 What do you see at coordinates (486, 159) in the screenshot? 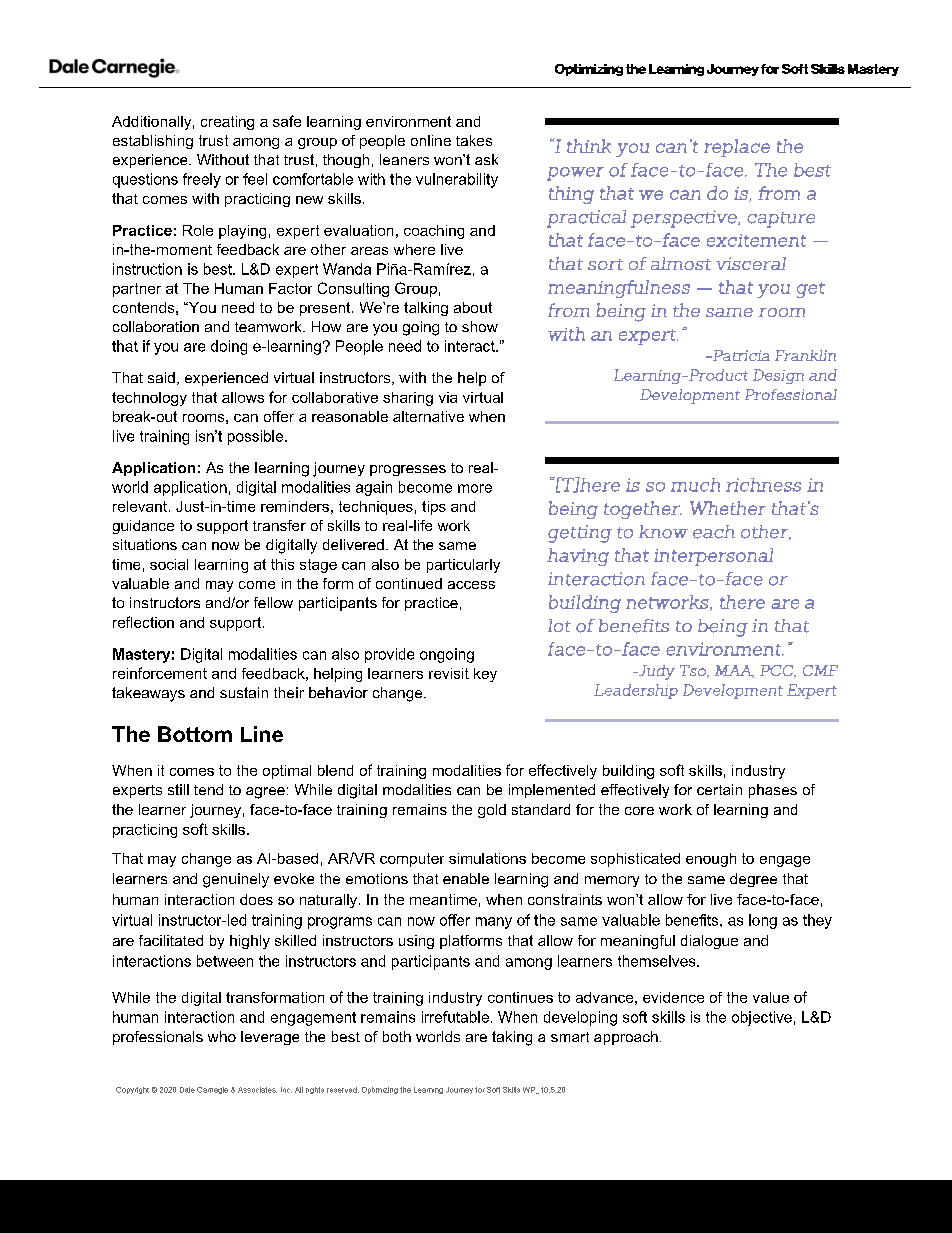
I see `ask` at bounding box center [486, 159].
